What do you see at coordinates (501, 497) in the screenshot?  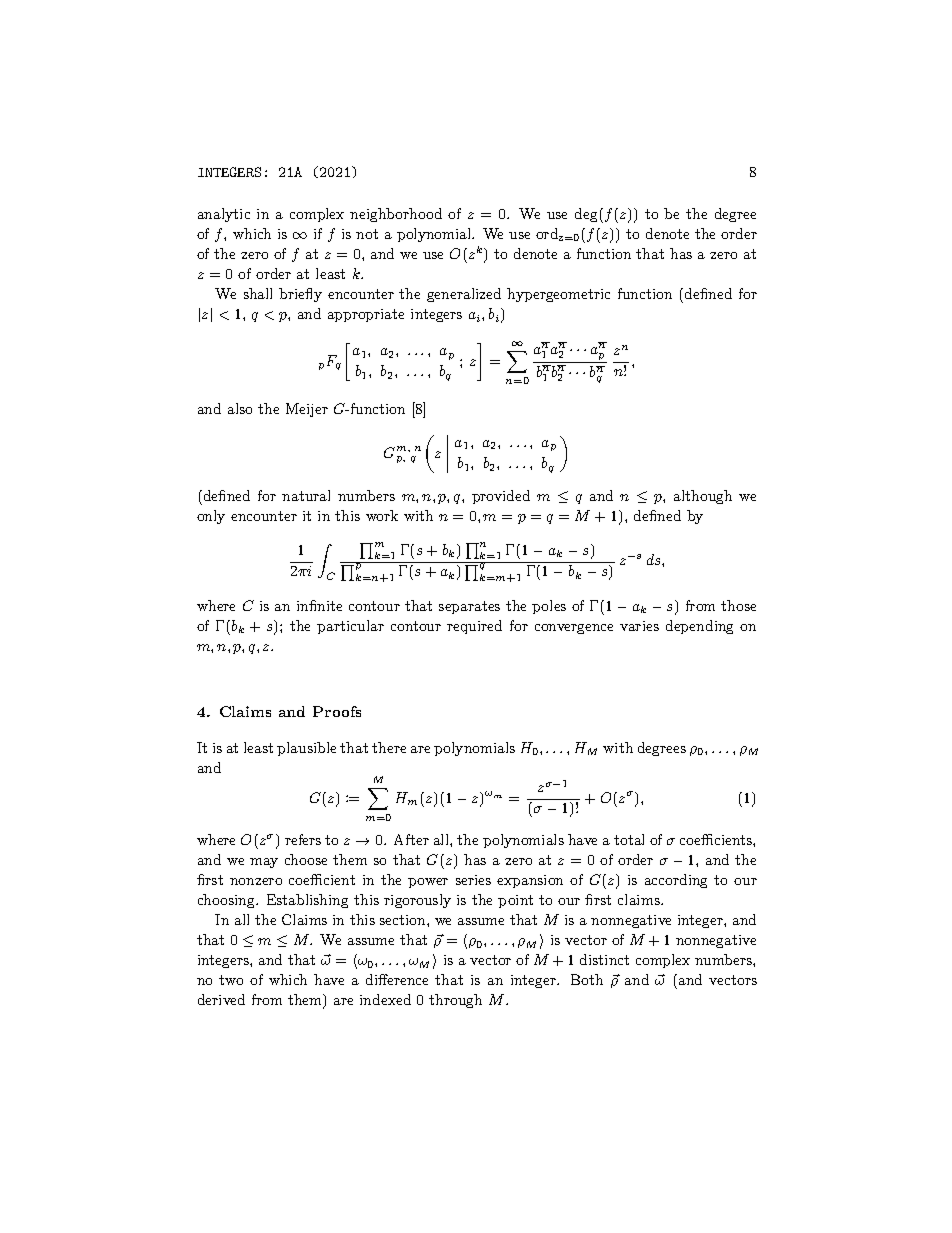 I see `provided` at bounding box center [501, 497].
